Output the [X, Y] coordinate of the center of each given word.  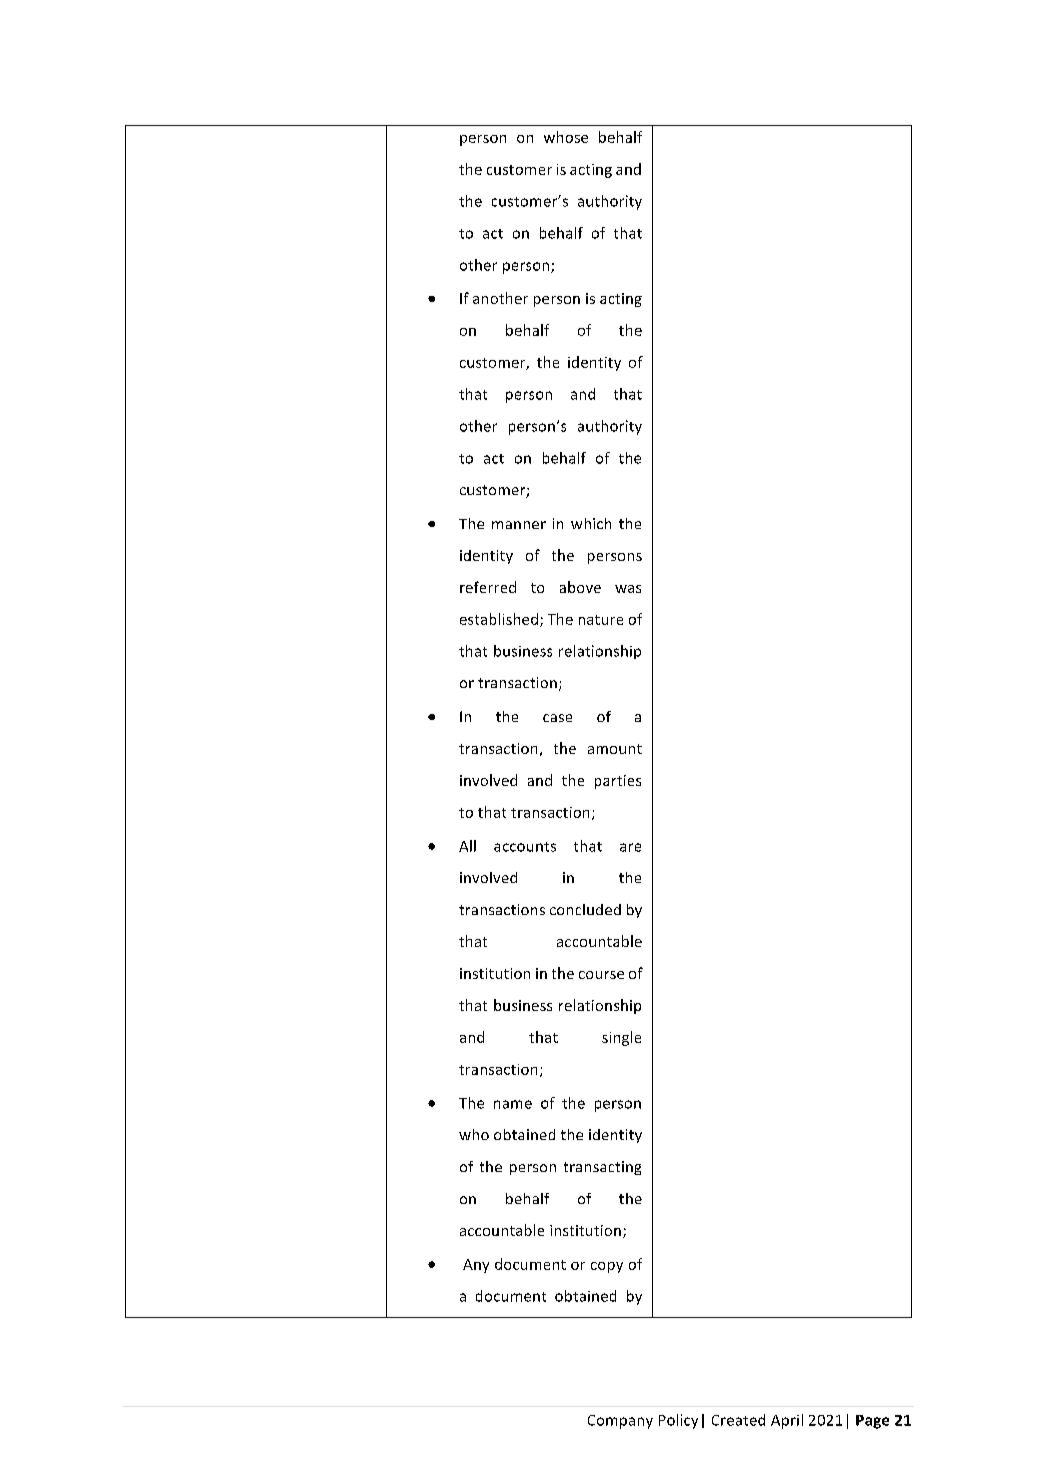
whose [566, 137]
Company [620, 1422]
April [787, 1421]
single [621, 1038]
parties [618, 782]
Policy [678, 1421]
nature [601, 620]
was [628, 589]
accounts [525, 847]
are [630, 847]
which [591, 523]
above [580, 587]
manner [519, 525]
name [513, 1104]
